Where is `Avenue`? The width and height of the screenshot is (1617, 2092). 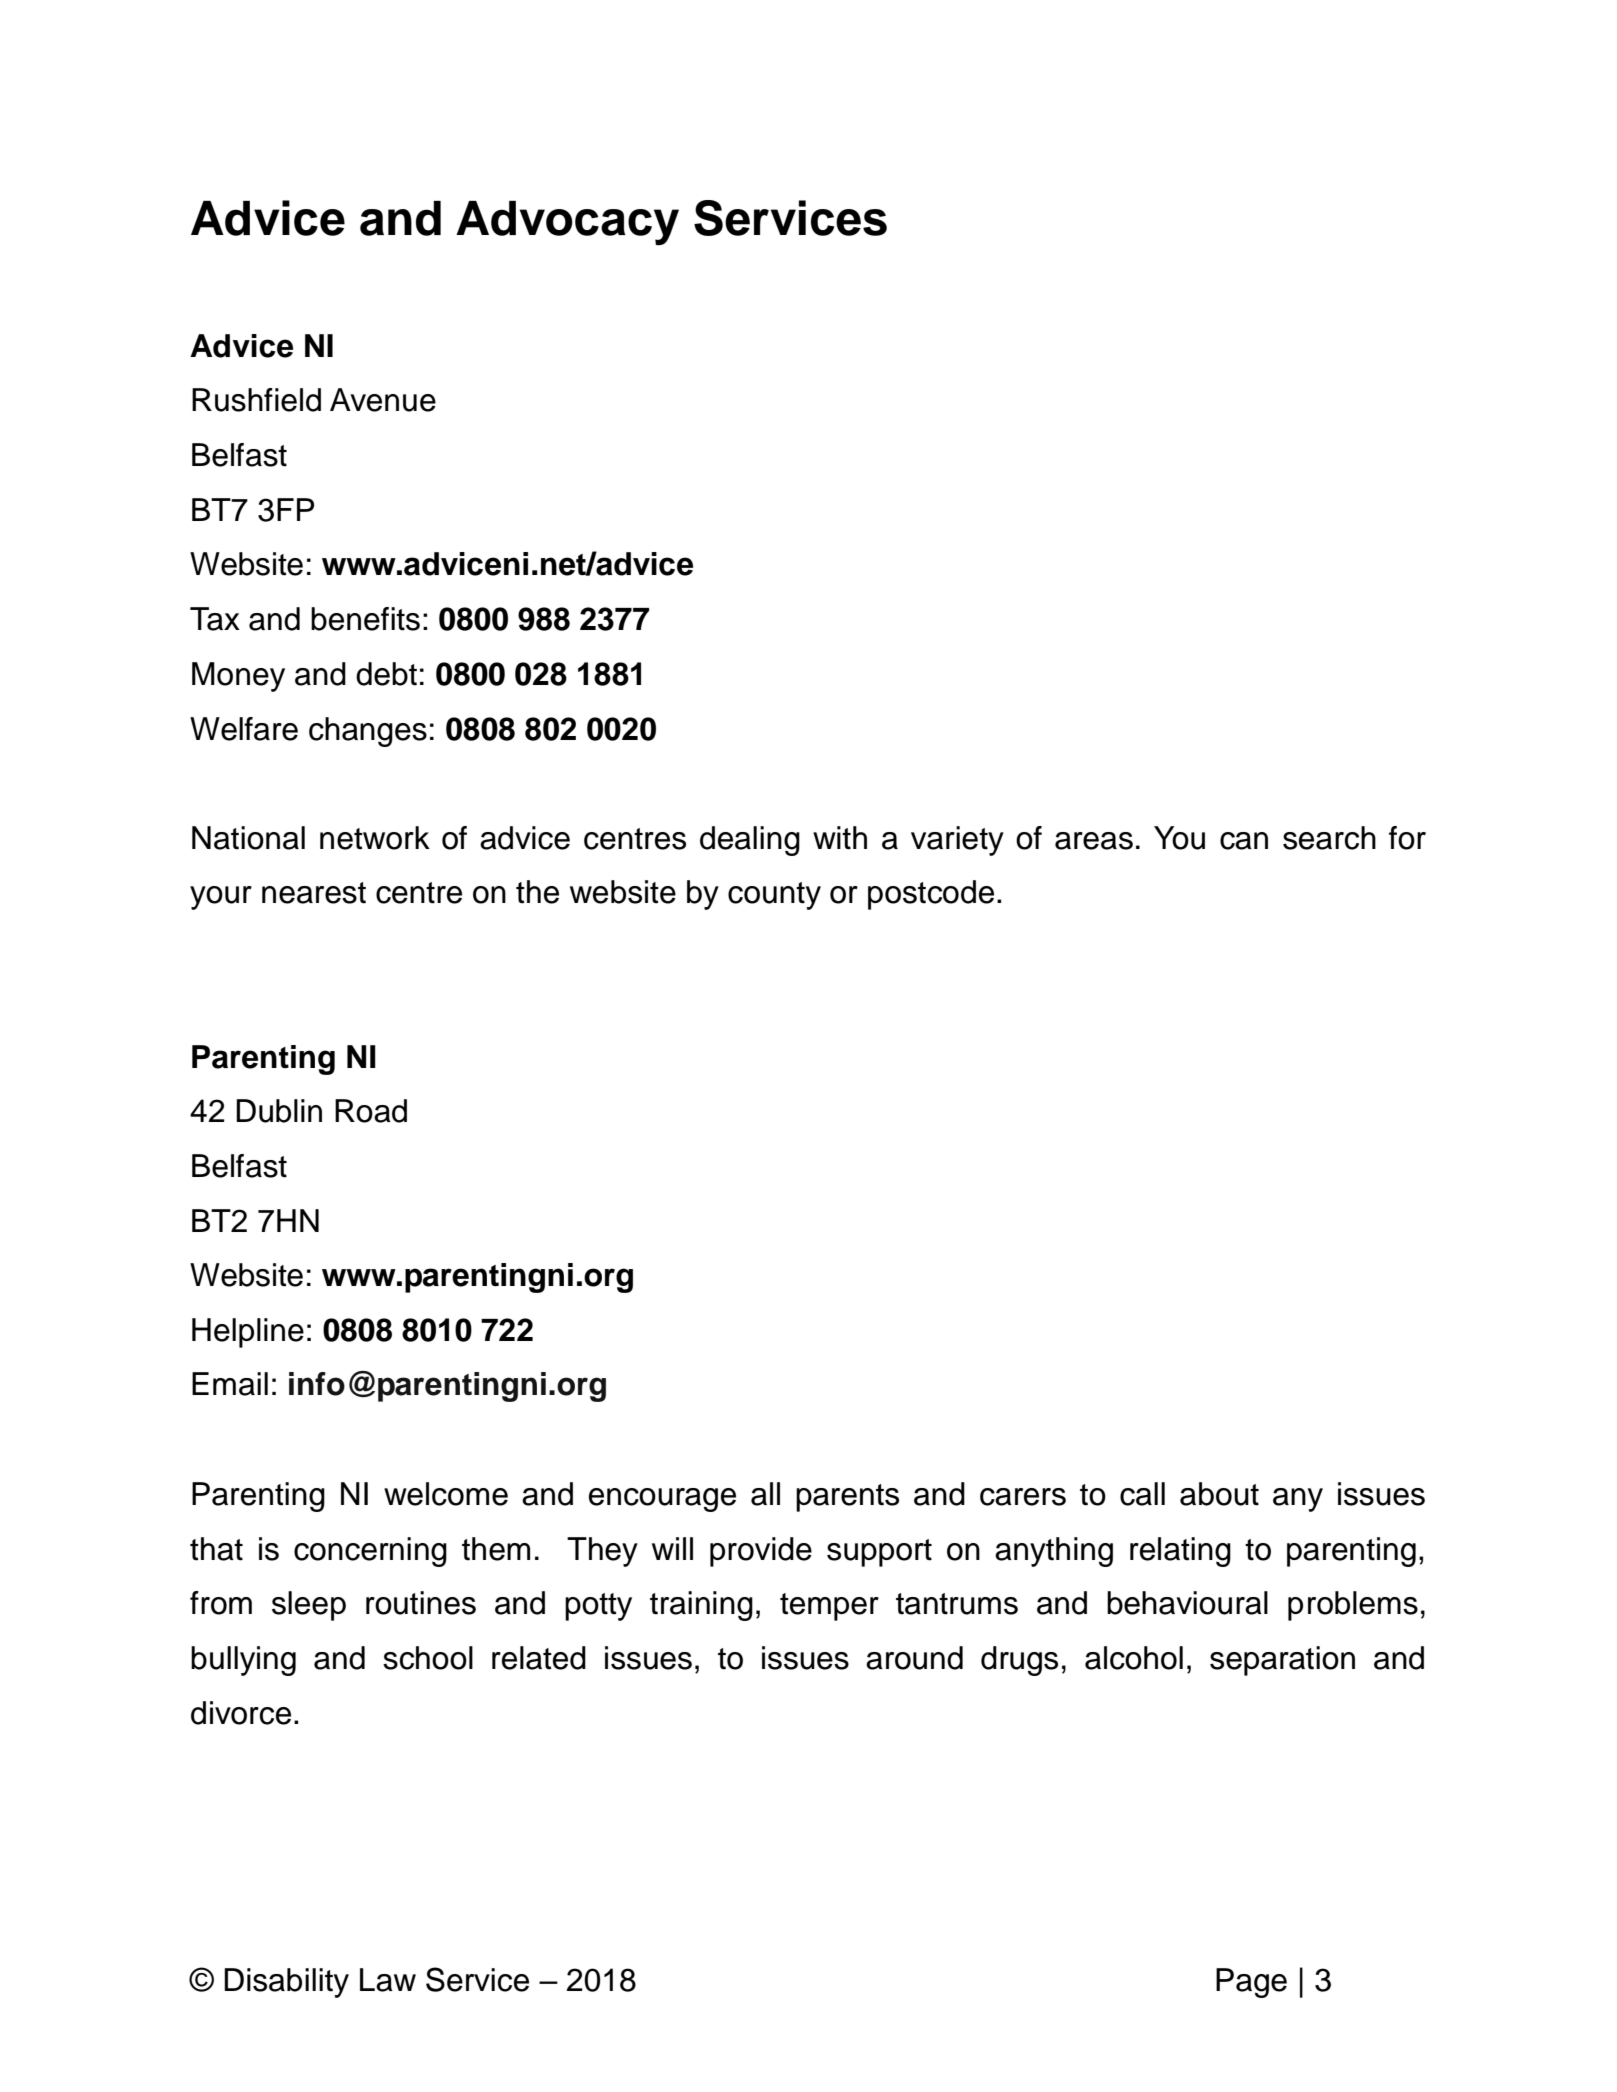
Avenue is located at coordinates (383, 400).
